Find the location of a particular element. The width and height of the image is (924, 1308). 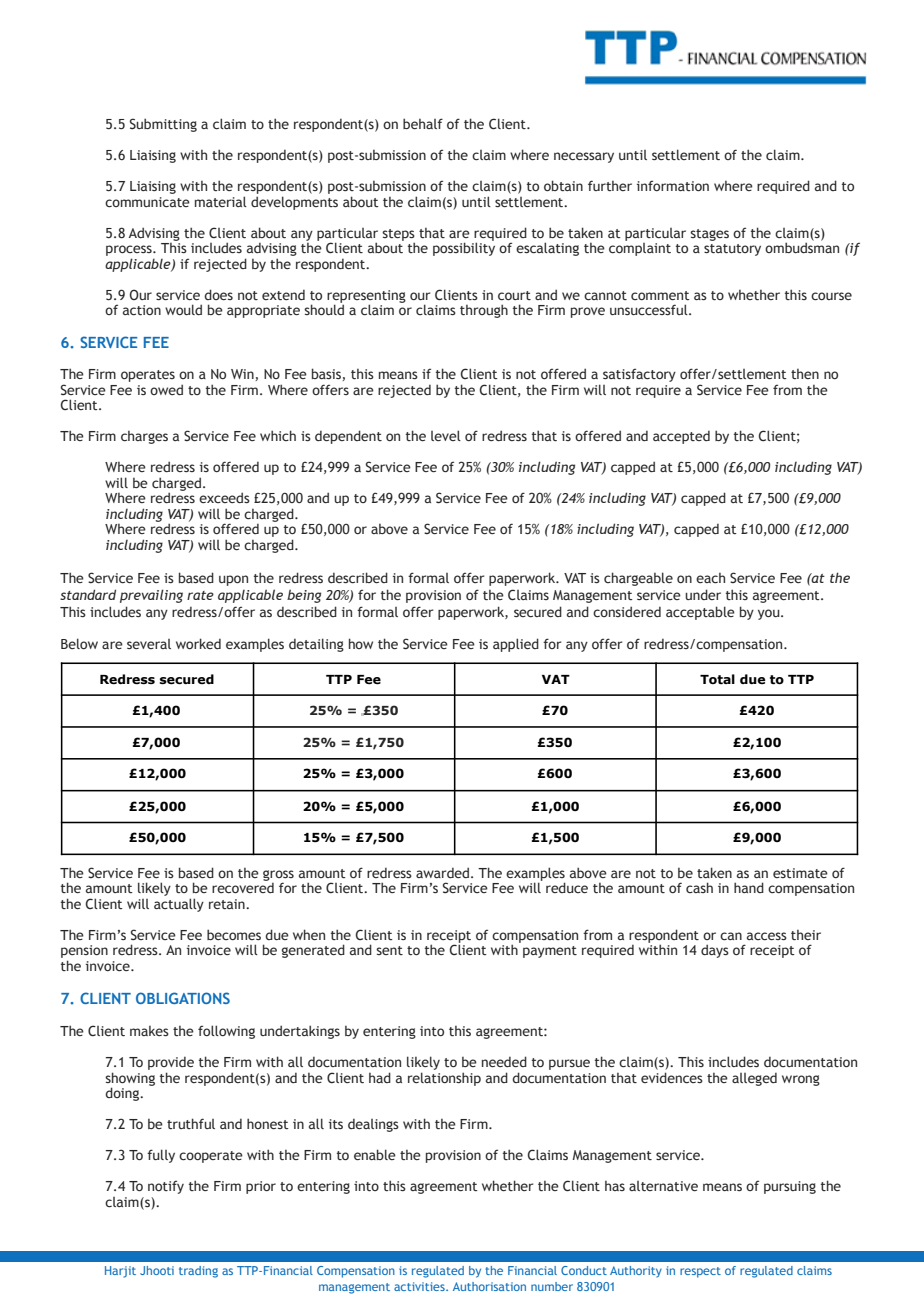

information is located at coordinates (673, 186).
